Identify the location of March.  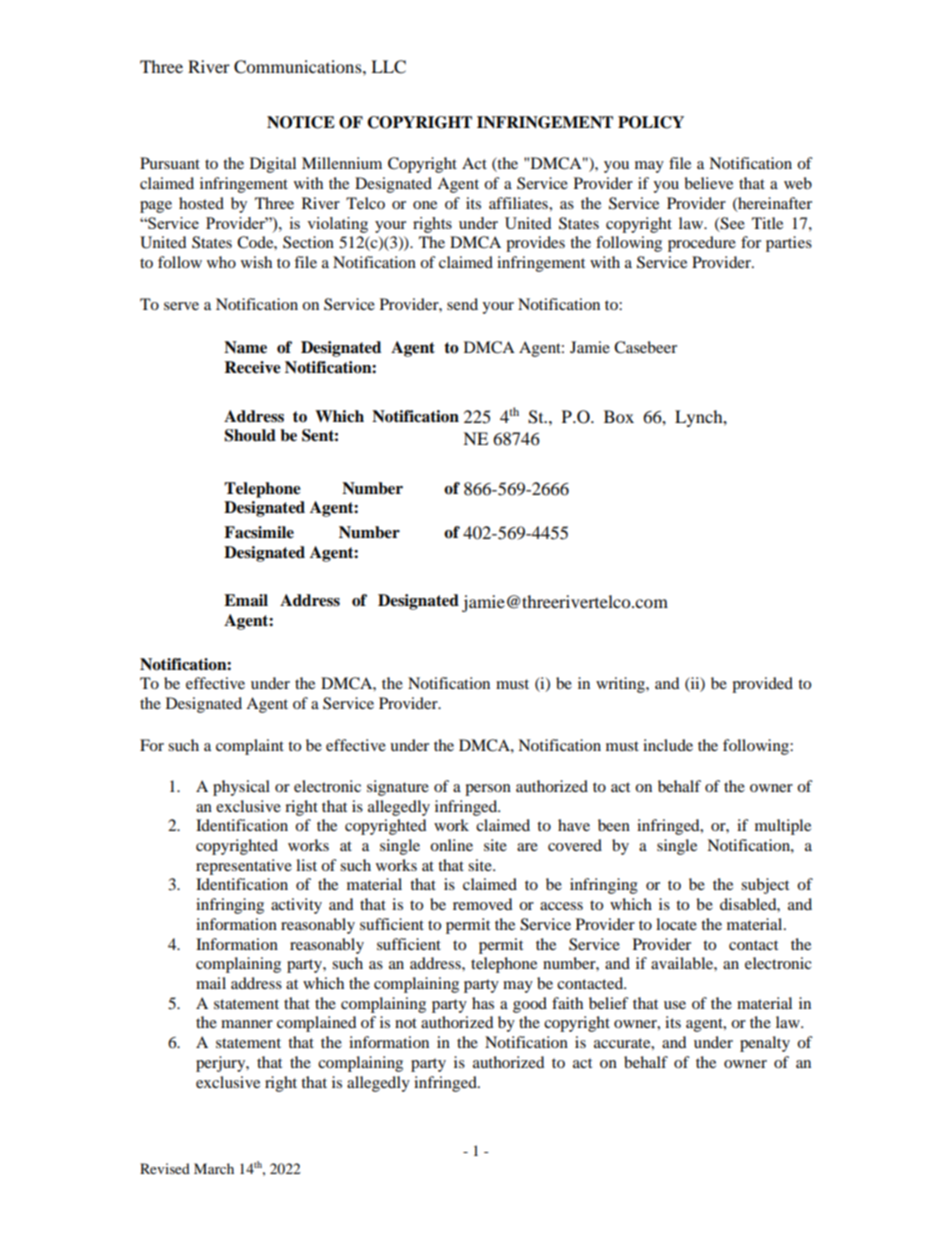
(214, 1168).
